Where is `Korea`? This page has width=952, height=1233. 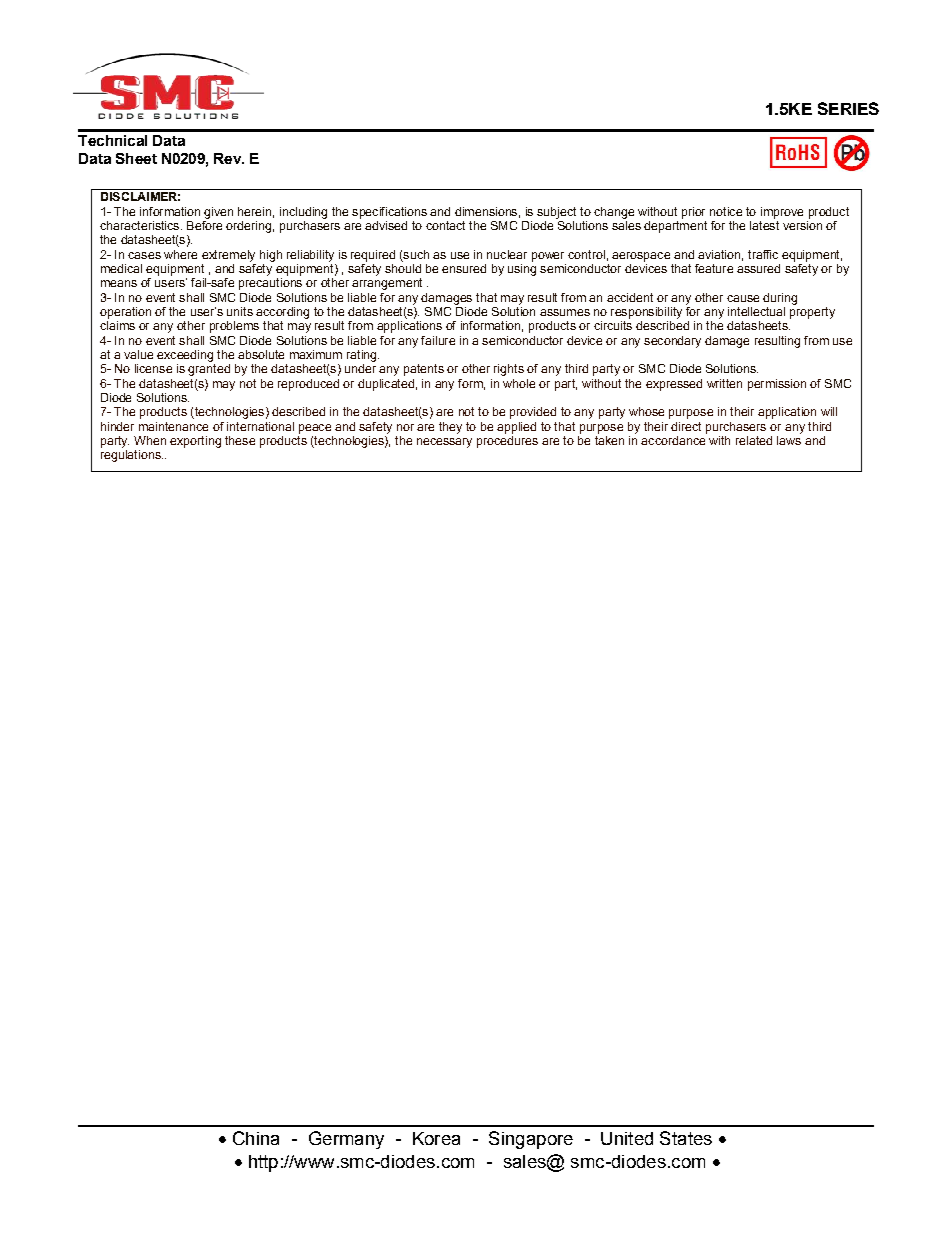
Korea is located at coordinates (436, 1138).
